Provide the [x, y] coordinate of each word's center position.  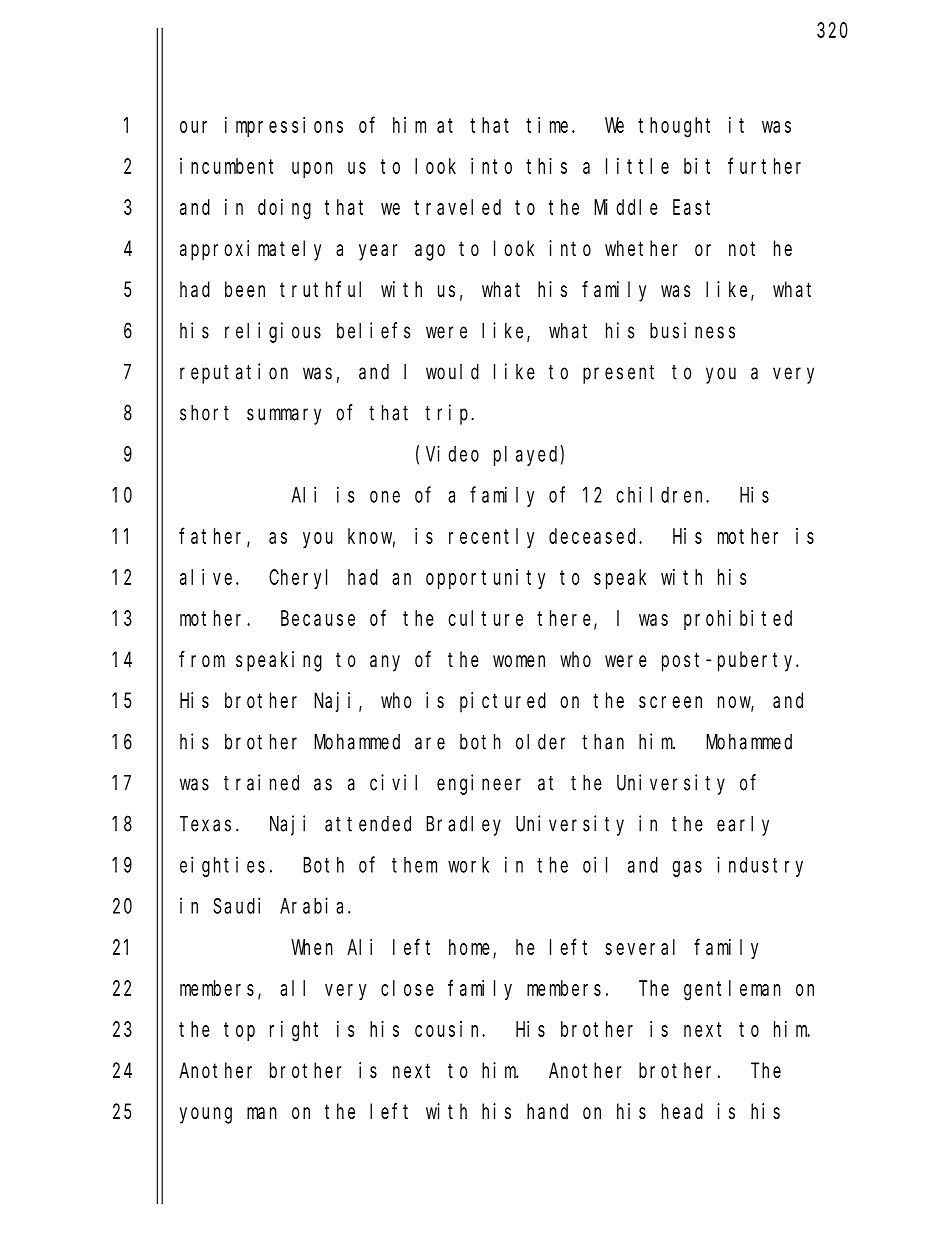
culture [485, 618]
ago [430, 252]
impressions [284, 127]
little [637, 166]
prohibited [738, 620]
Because [318, 618]
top [239, 1031]
